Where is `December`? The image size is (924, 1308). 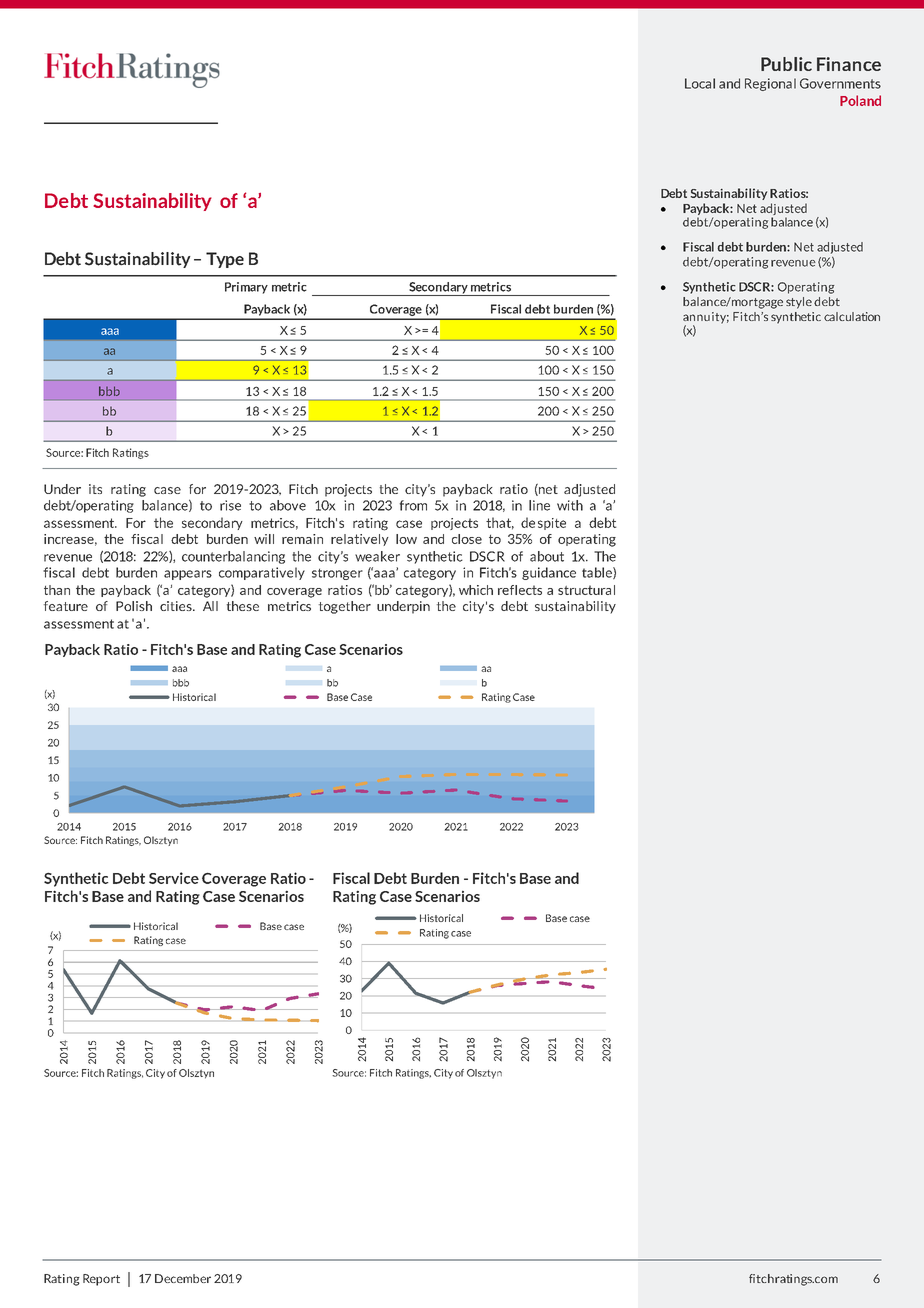 December is located at coordinates (183, 1278).
